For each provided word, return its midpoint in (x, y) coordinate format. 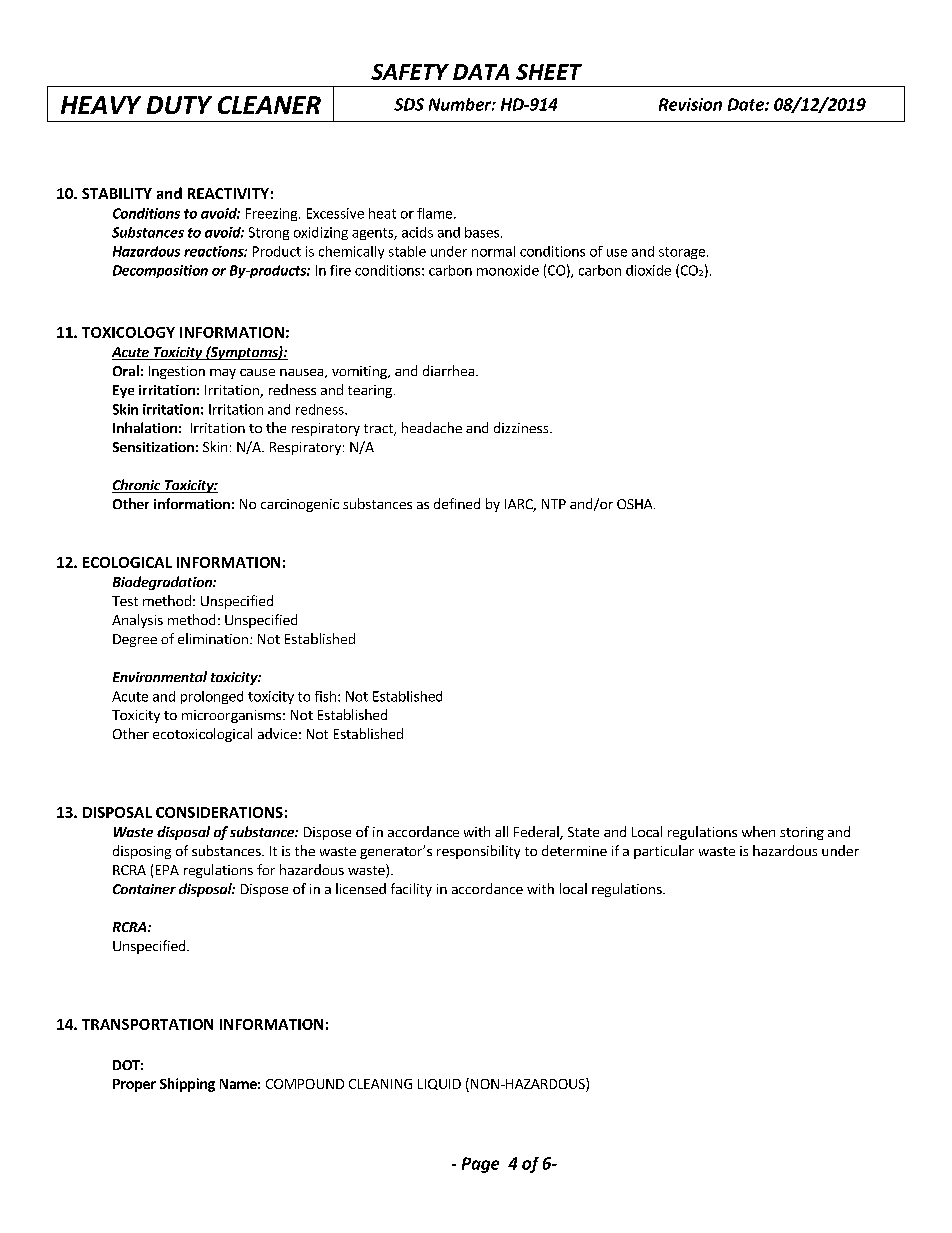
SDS (409, 104)
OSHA (636, 504)
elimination (213, 638)
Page (480, 1165)
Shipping (187, 1085)
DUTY (179, 105)
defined (457, 503)
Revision (690, 104)
